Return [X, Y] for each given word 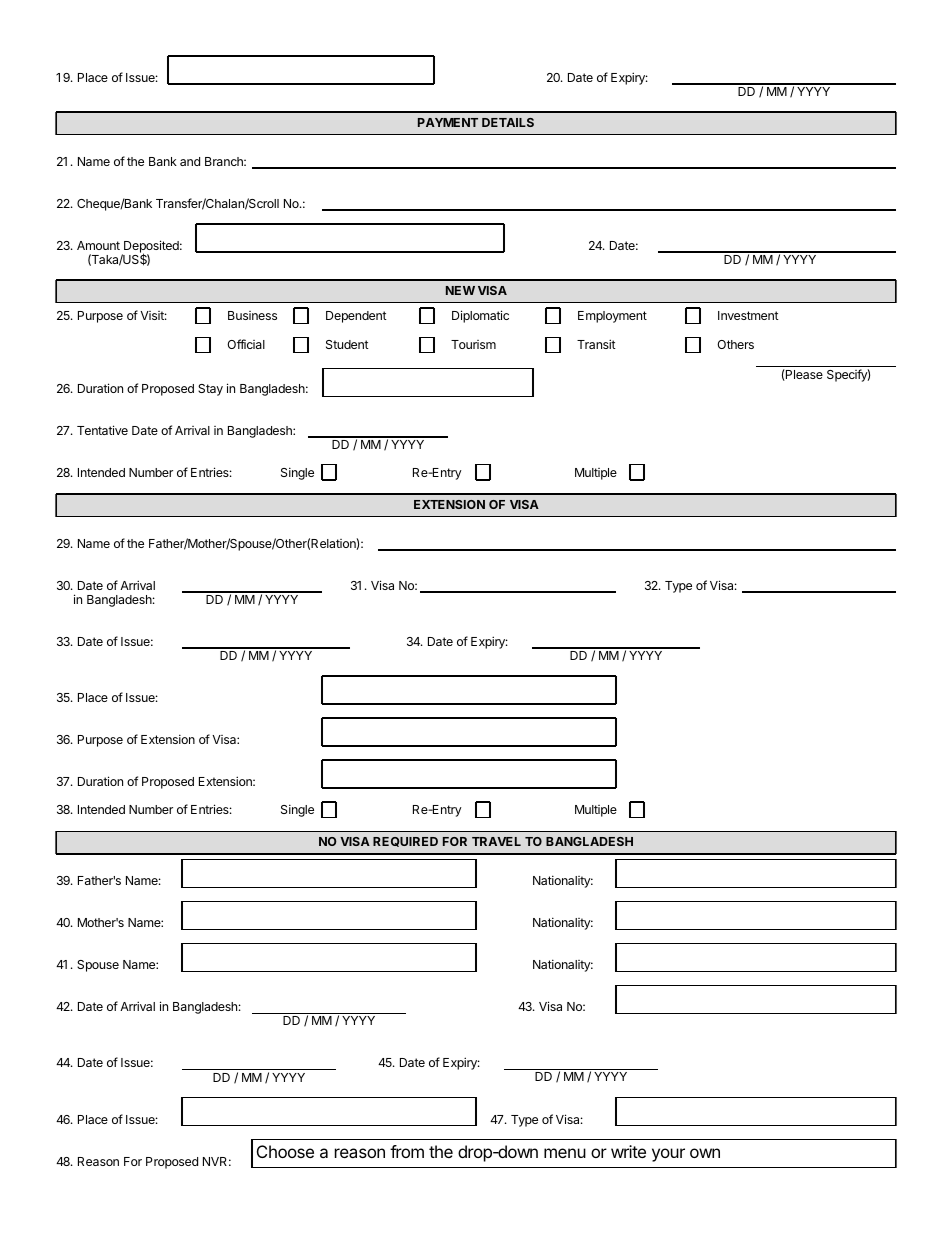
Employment [612, 317]
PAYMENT [448, 122]
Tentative [102, 430]
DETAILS [508, 122]
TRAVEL [496, 841]
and [190, 161]
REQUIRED [405, 842]
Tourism [473, 344]
